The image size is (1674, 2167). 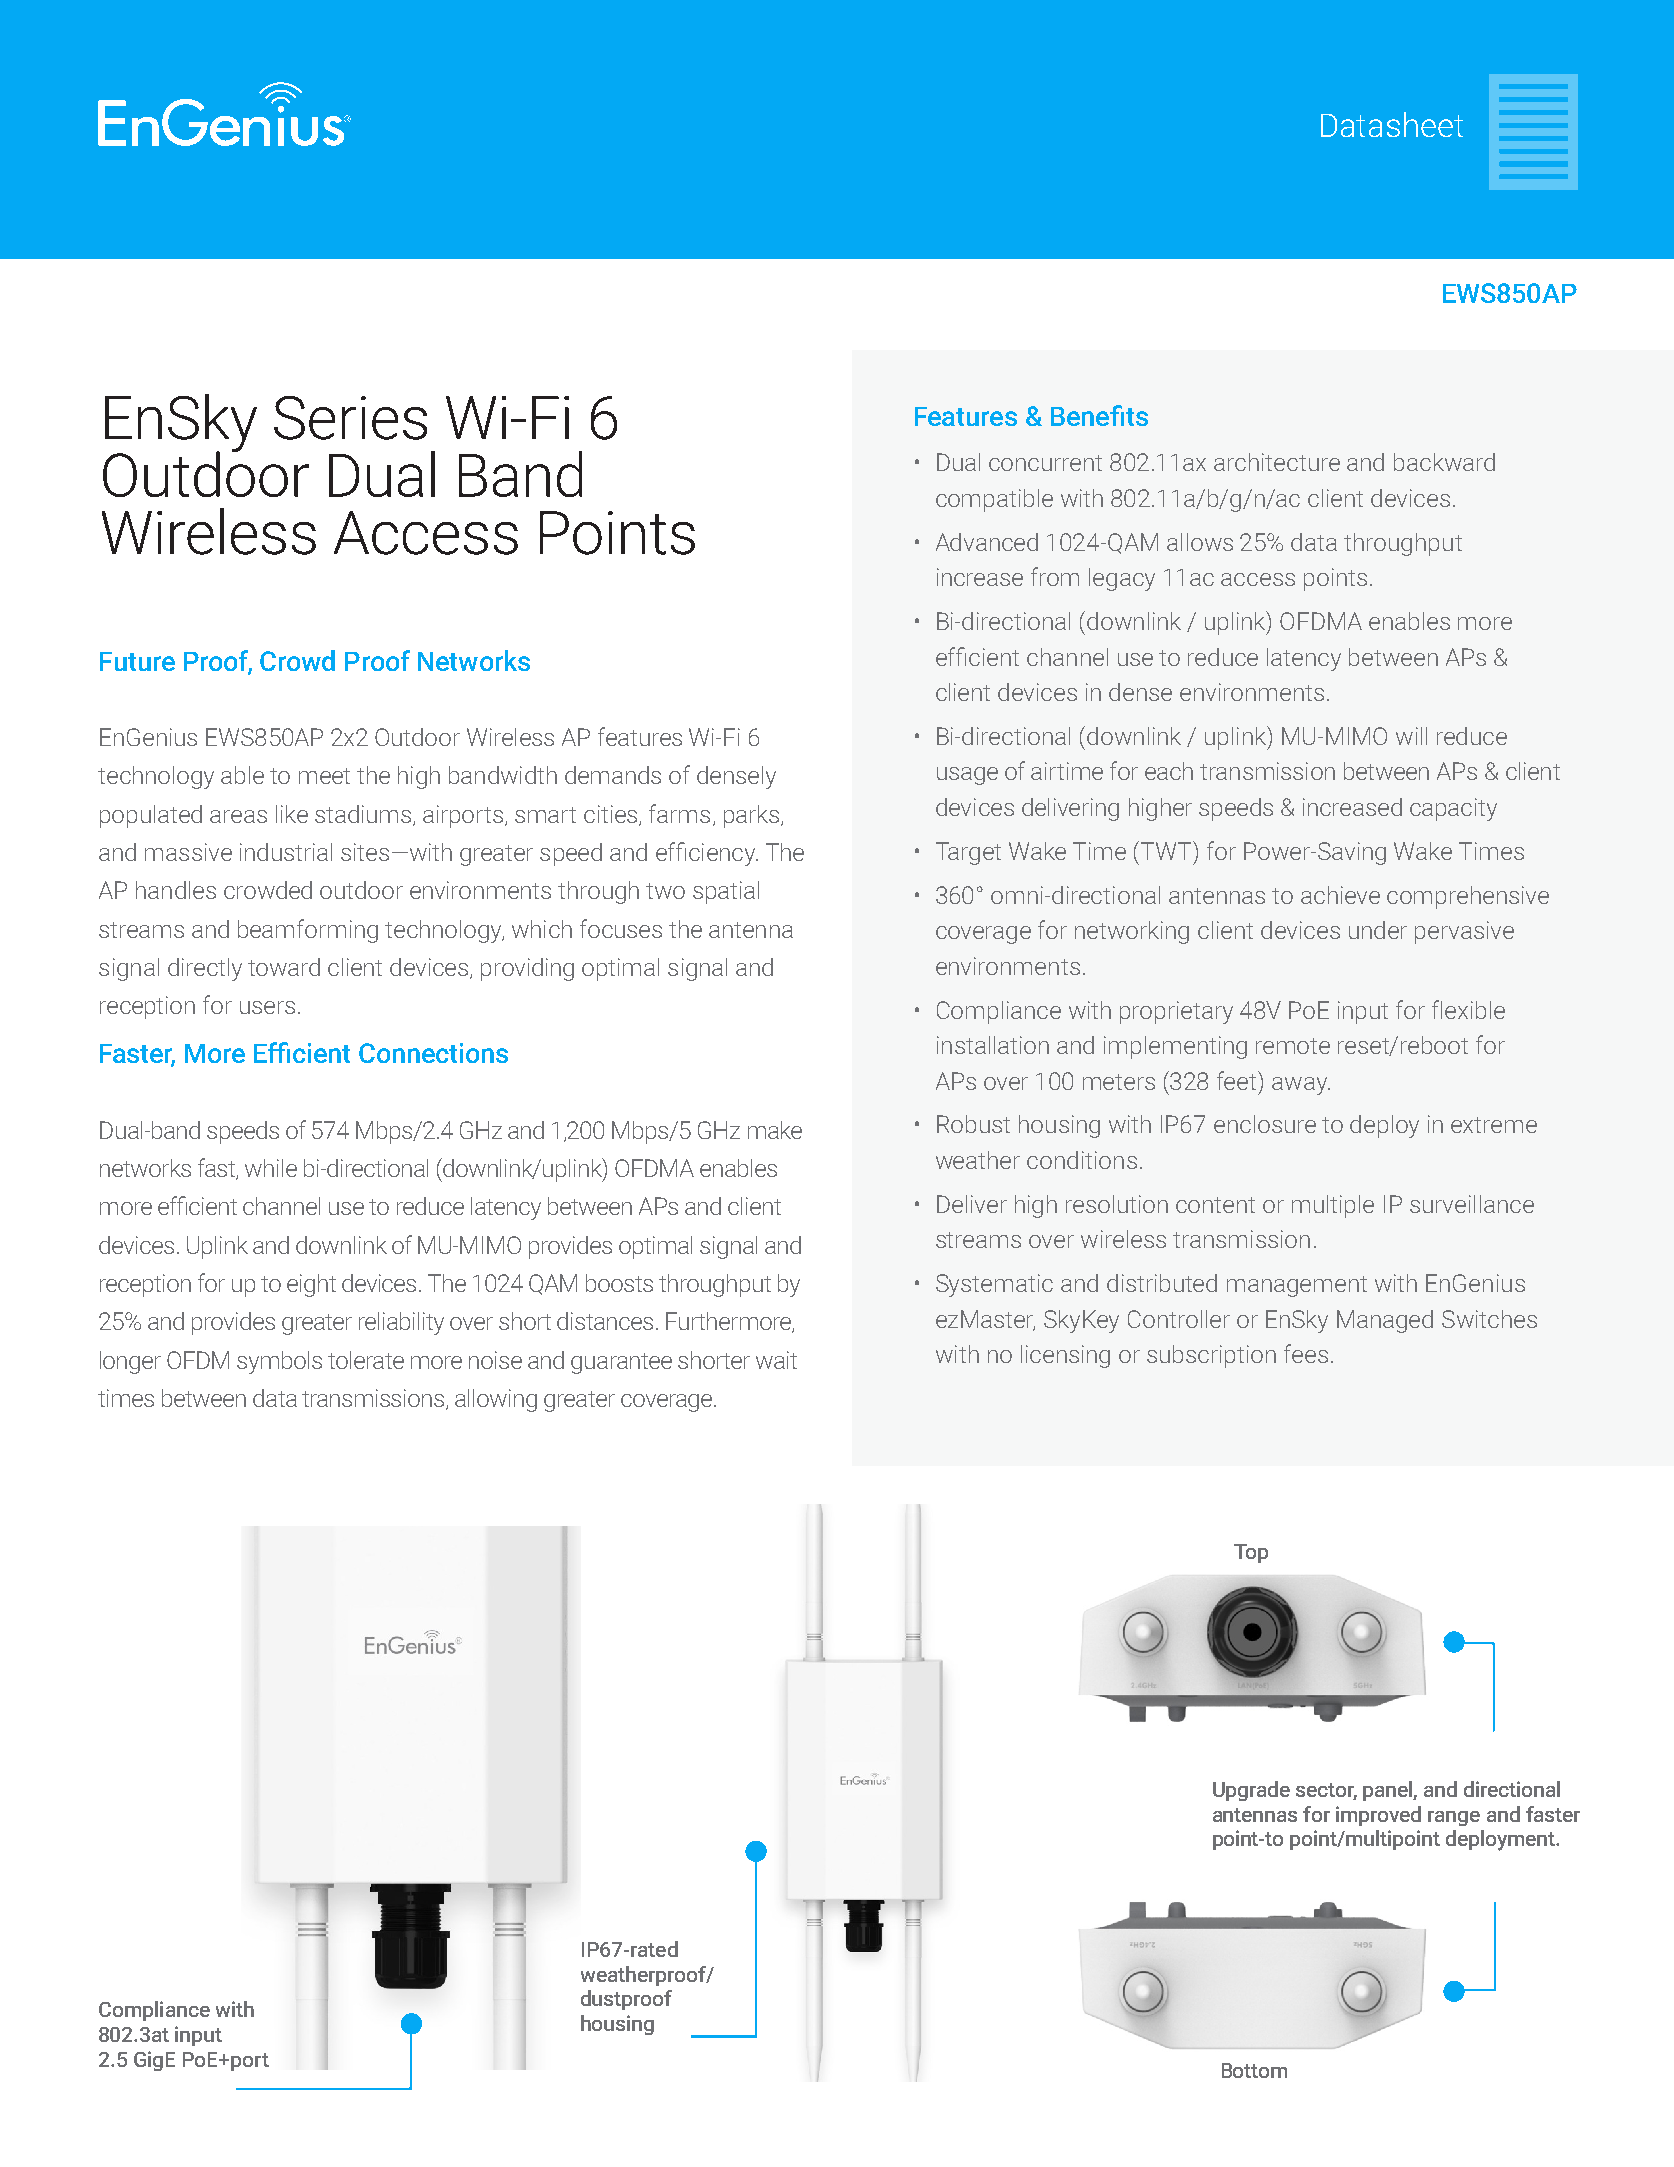 What do you see at coordinates (1300, 1086) in the image?
I see `away` at bounding box center [1300, 1086].
